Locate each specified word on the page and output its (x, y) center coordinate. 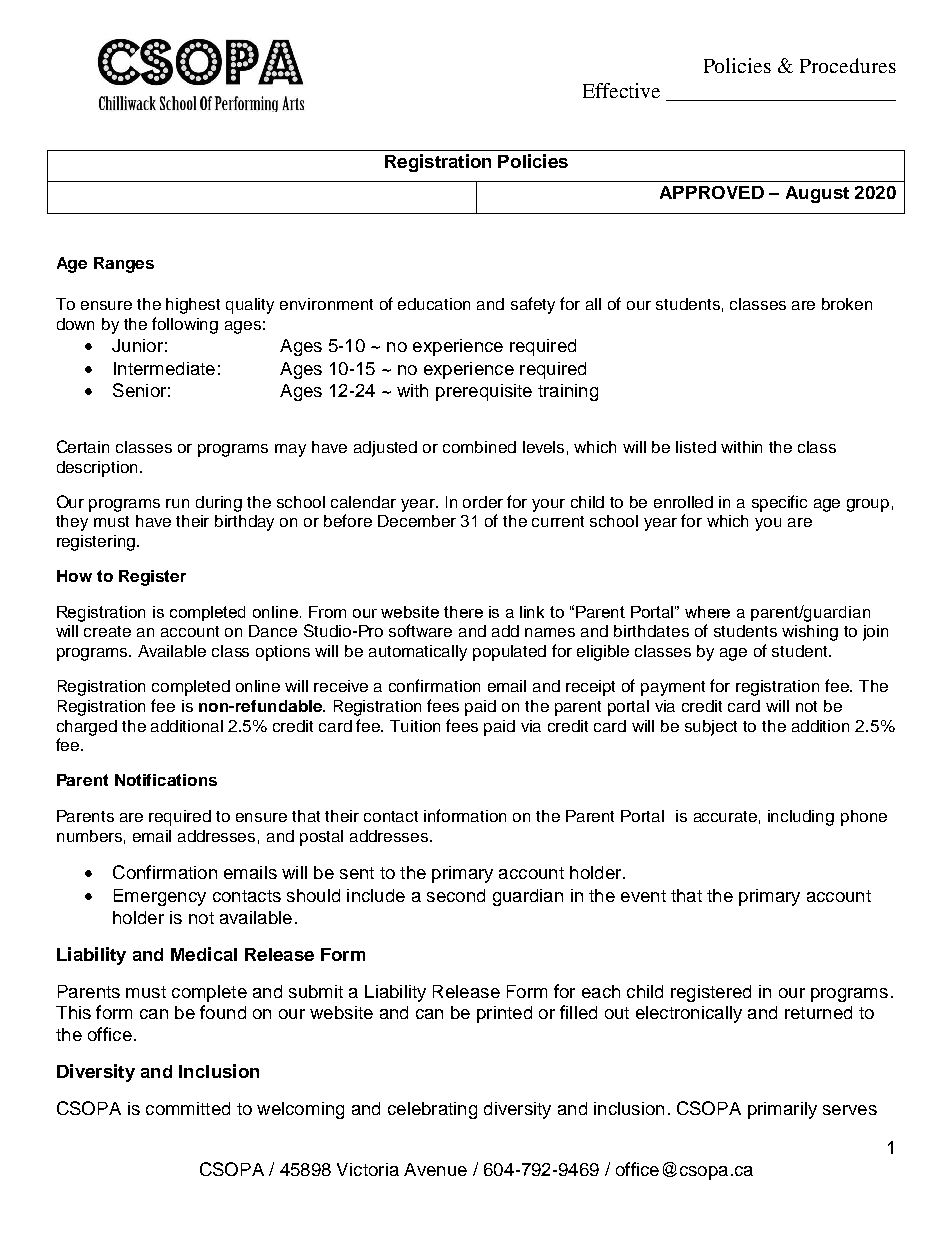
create (107, 631)
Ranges (124, 265)
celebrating (432, 1110)
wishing (810, 633)
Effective (621, 90)
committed (188, 1108)
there (463, 612)
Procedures (848, 65)
